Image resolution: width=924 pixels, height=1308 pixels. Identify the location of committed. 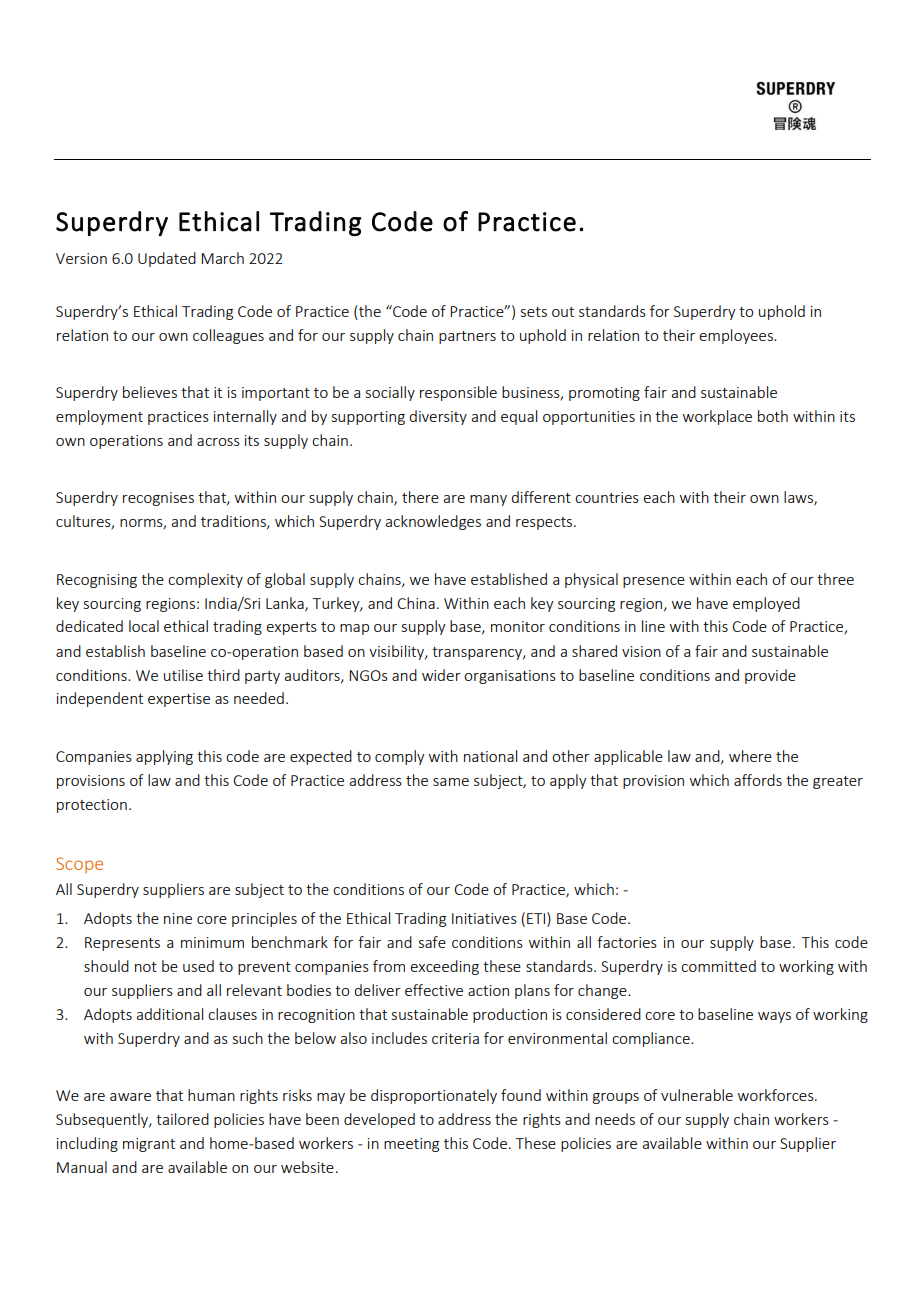
(718, 966).
